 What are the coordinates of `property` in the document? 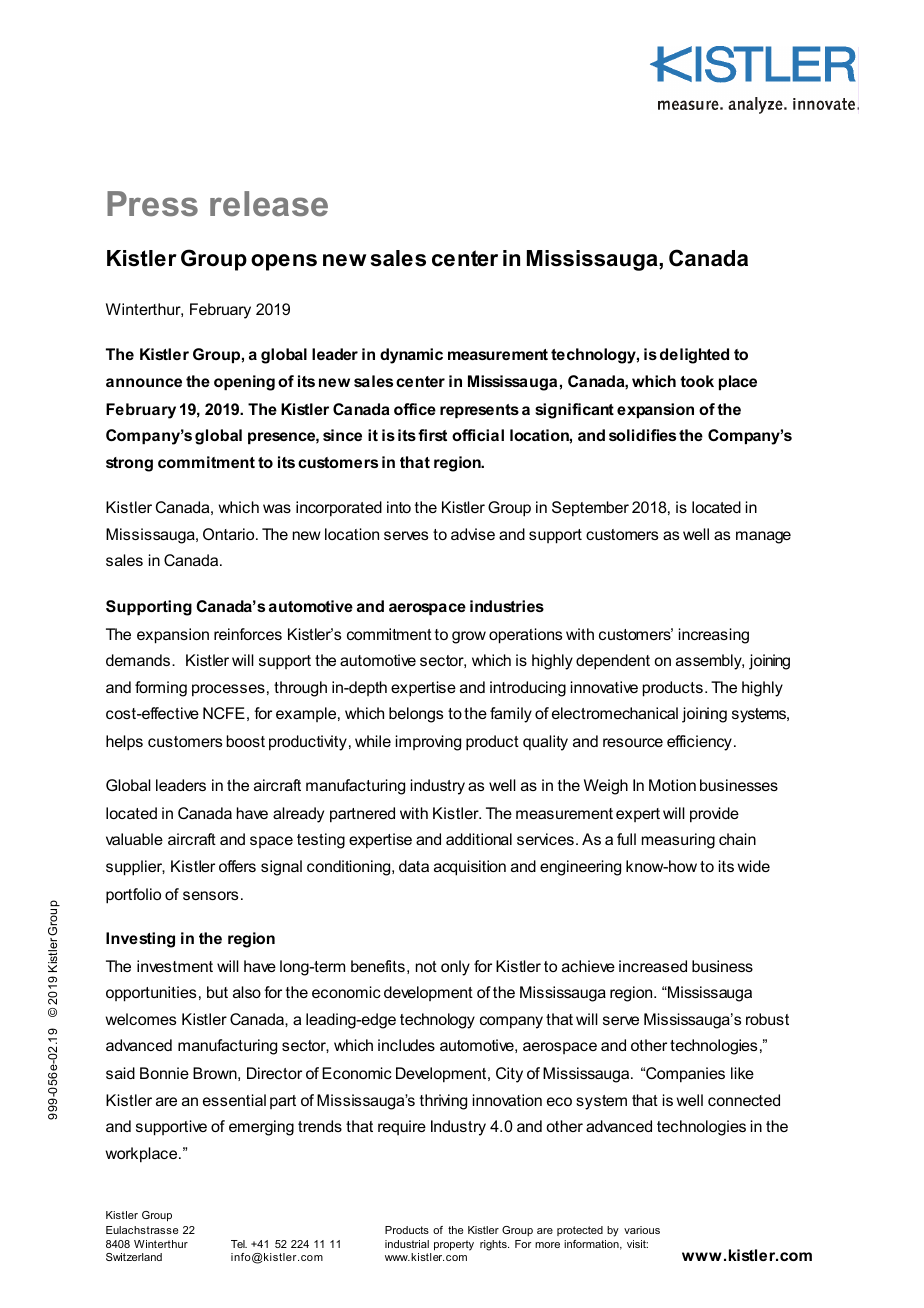 It's located at (454, 1245).
